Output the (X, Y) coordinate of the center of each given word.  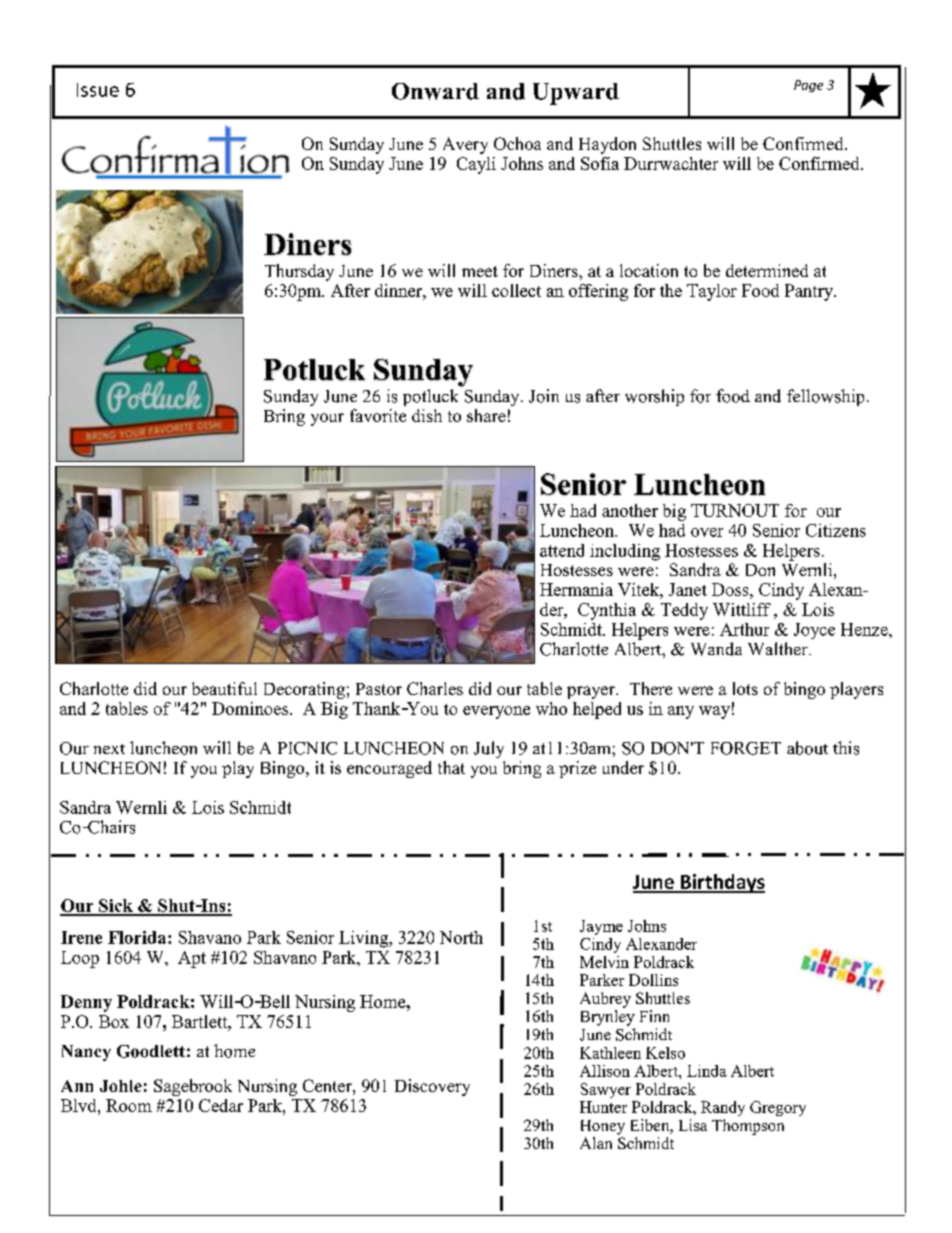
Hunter (603, 1107)
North (461, 937)
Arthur (744, 629)
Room (129, 1105)
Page (808, 86)
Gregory (778, 1108)
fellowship (825, 397)
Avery (465, 145)
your (327, 419)
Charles (435, 688)
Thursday (299, 272)
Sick (116, 907)
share (486, 415)
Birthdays (722, 883)
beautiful (224, 688)
